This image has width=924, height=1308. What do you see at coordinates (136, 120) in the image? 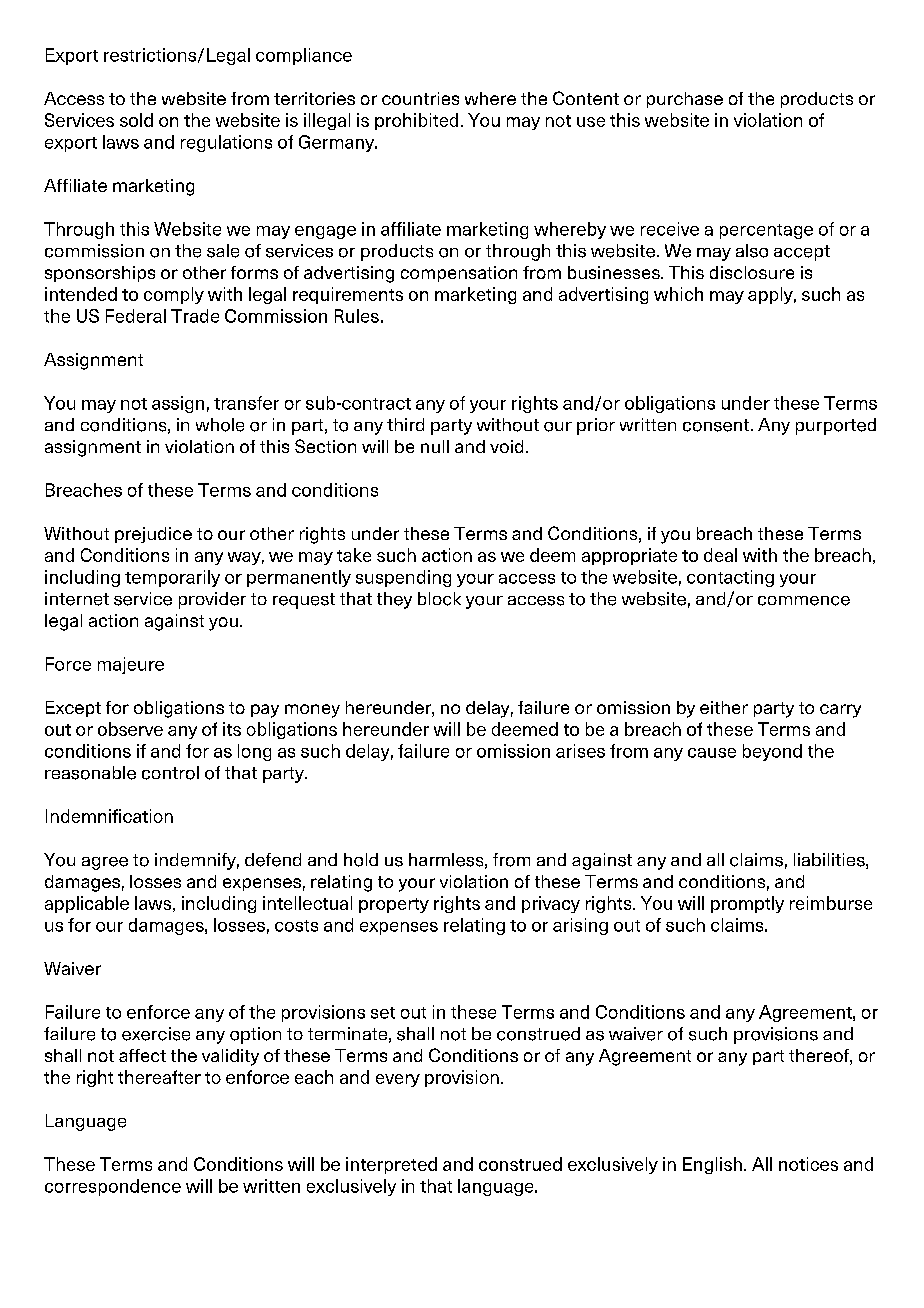
I see `sold` at bounding box center [136, 120].
